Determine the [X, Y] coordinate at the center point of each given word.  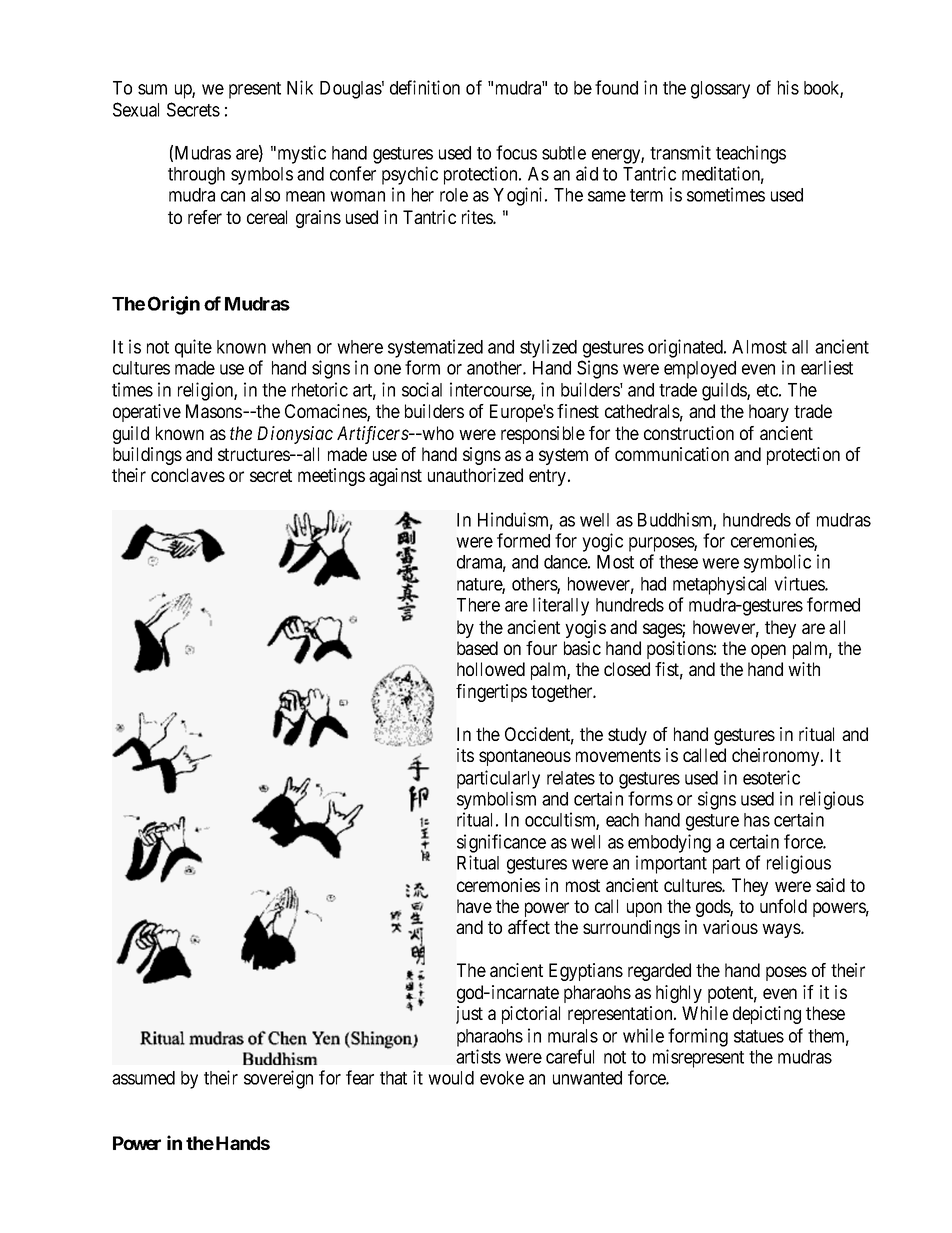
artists [478, 1056]
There [478, 605]
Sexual [136, 109]
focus [516, 152]
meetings [331, 477]
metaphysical [719, 585]
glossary [720, 90]
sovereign [278, 1079]
